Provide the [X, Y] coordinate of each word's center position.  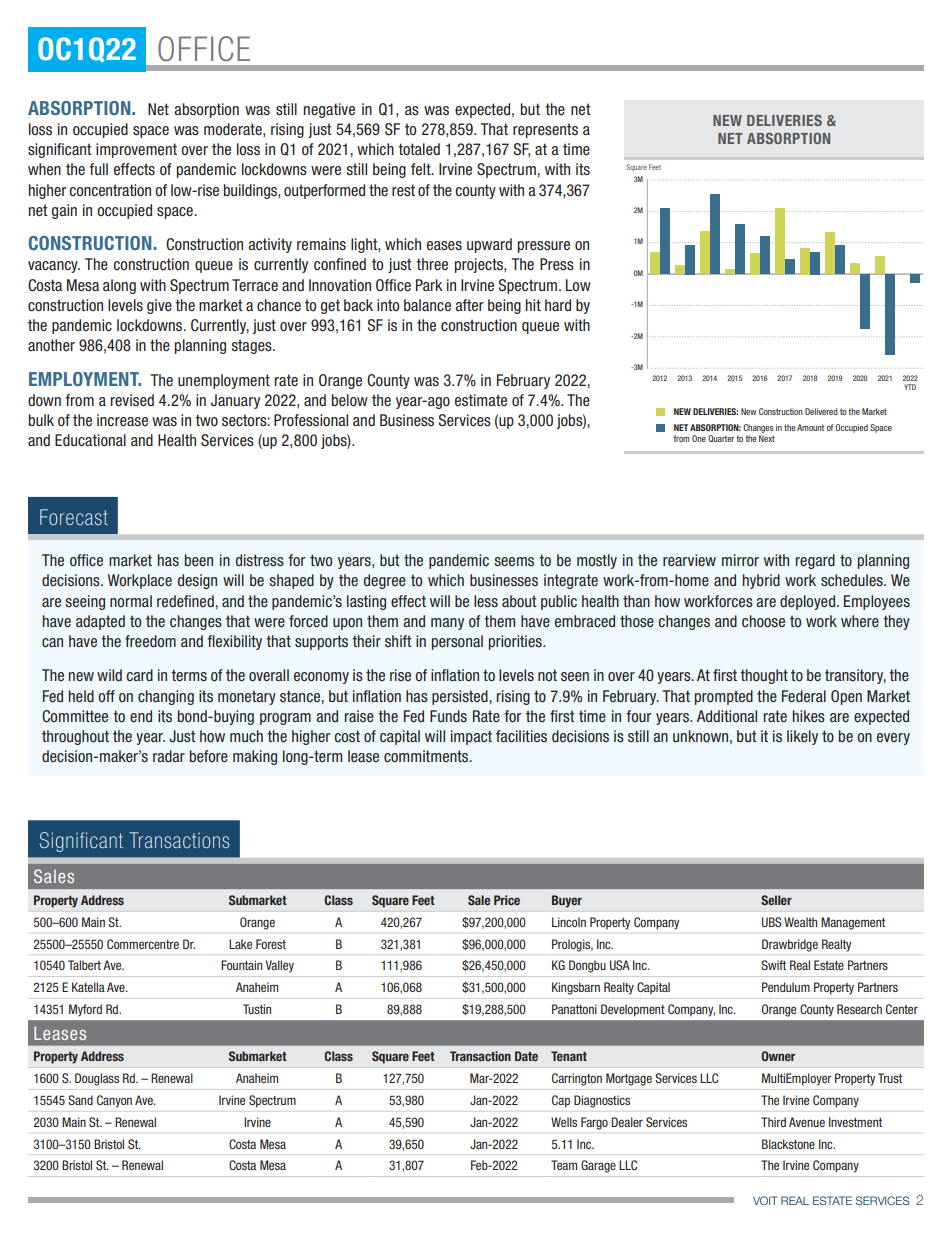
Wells [564, 1122]
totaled [419, 149]
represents [545, 130]
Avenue [807, 1122]
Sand [80, 1100]
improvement [136, 150]
